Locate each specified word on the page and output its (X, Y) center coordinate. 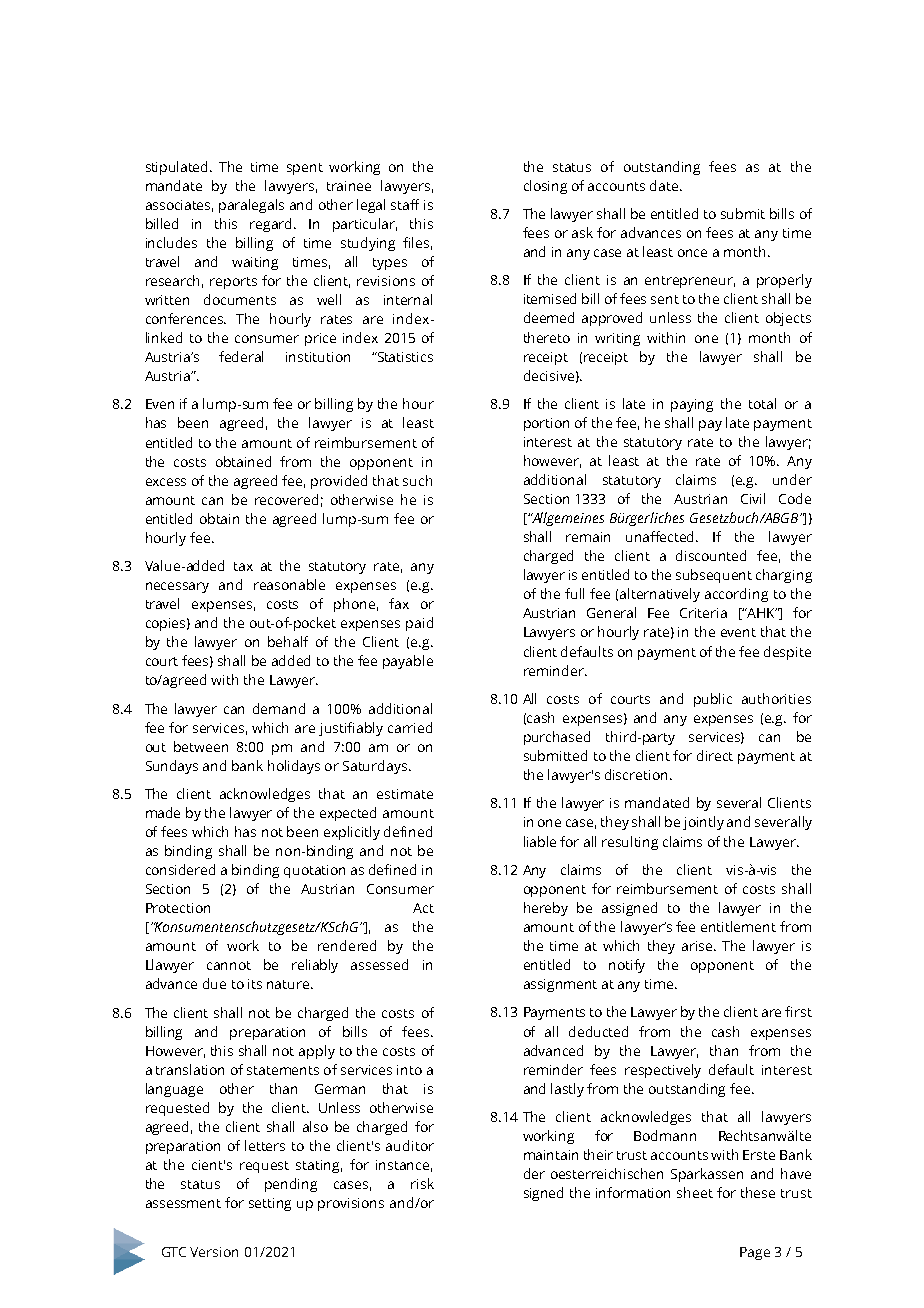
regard (272, 225)
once (692, 253)
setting (270, 1204)
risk (422, 1183)
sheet (695, 1192)
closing (545, 187)
